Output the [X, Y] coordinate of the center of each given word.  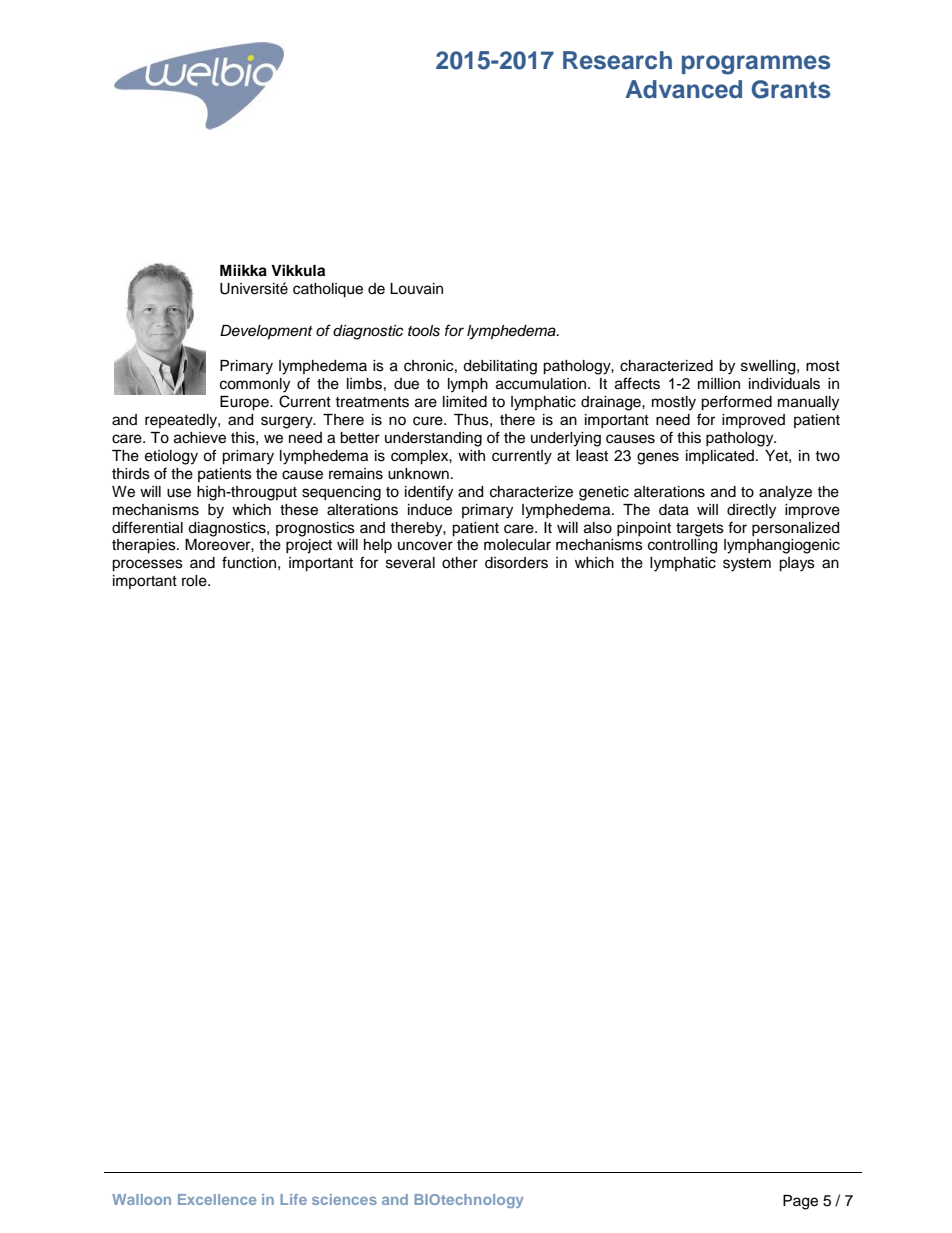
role [195, 581]
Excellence [217, 1199]
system [747, 565]
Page [800, 1202]
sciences [344, 1199]
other [460, 563]
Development [266, 332]
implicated [720, 457]
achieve [200, 438]
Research [617, 60]
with [471, 455]
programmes [756, 65]
